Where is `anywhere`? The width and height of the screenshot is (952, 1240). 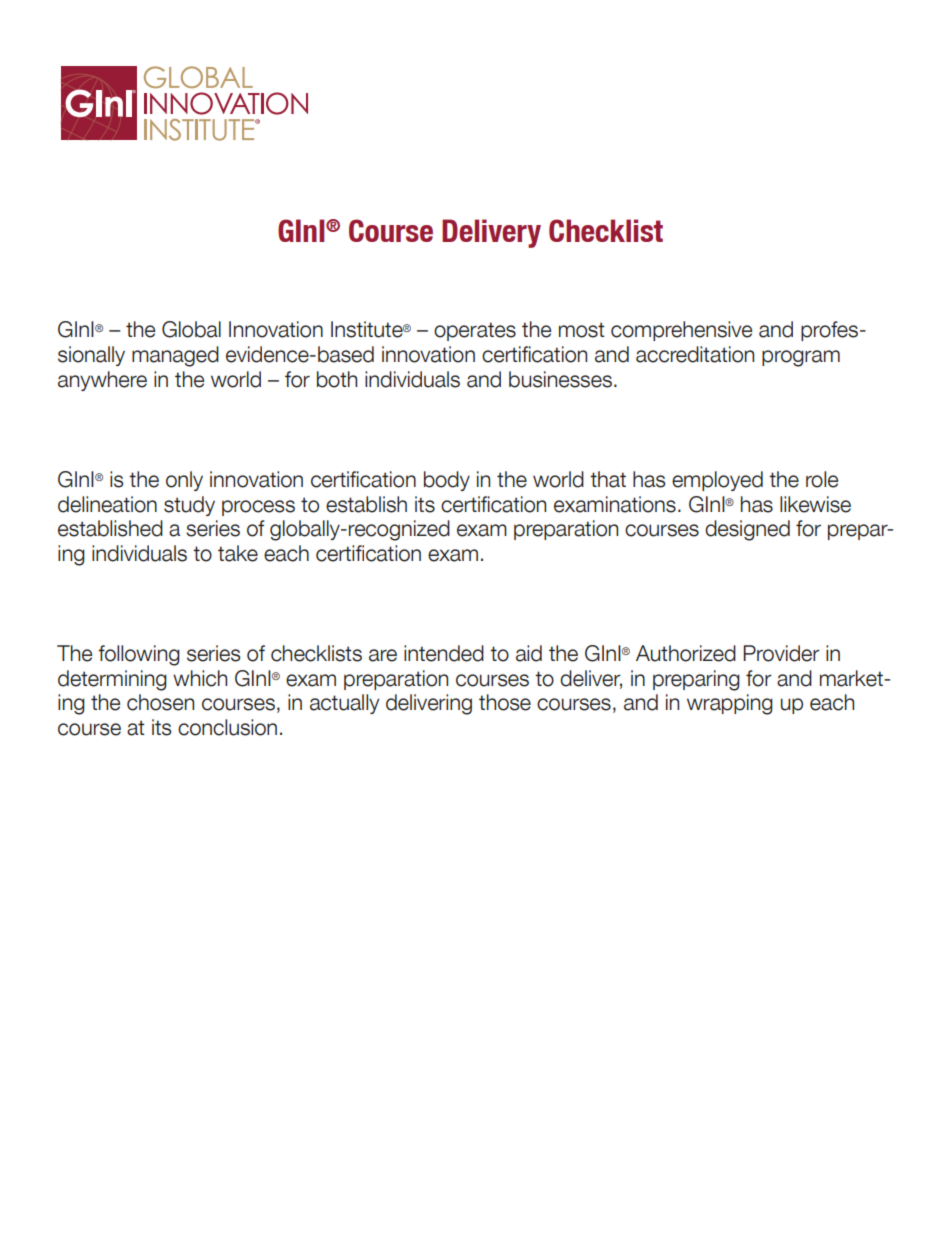
anywhere is located at coordinates (102, 381).
